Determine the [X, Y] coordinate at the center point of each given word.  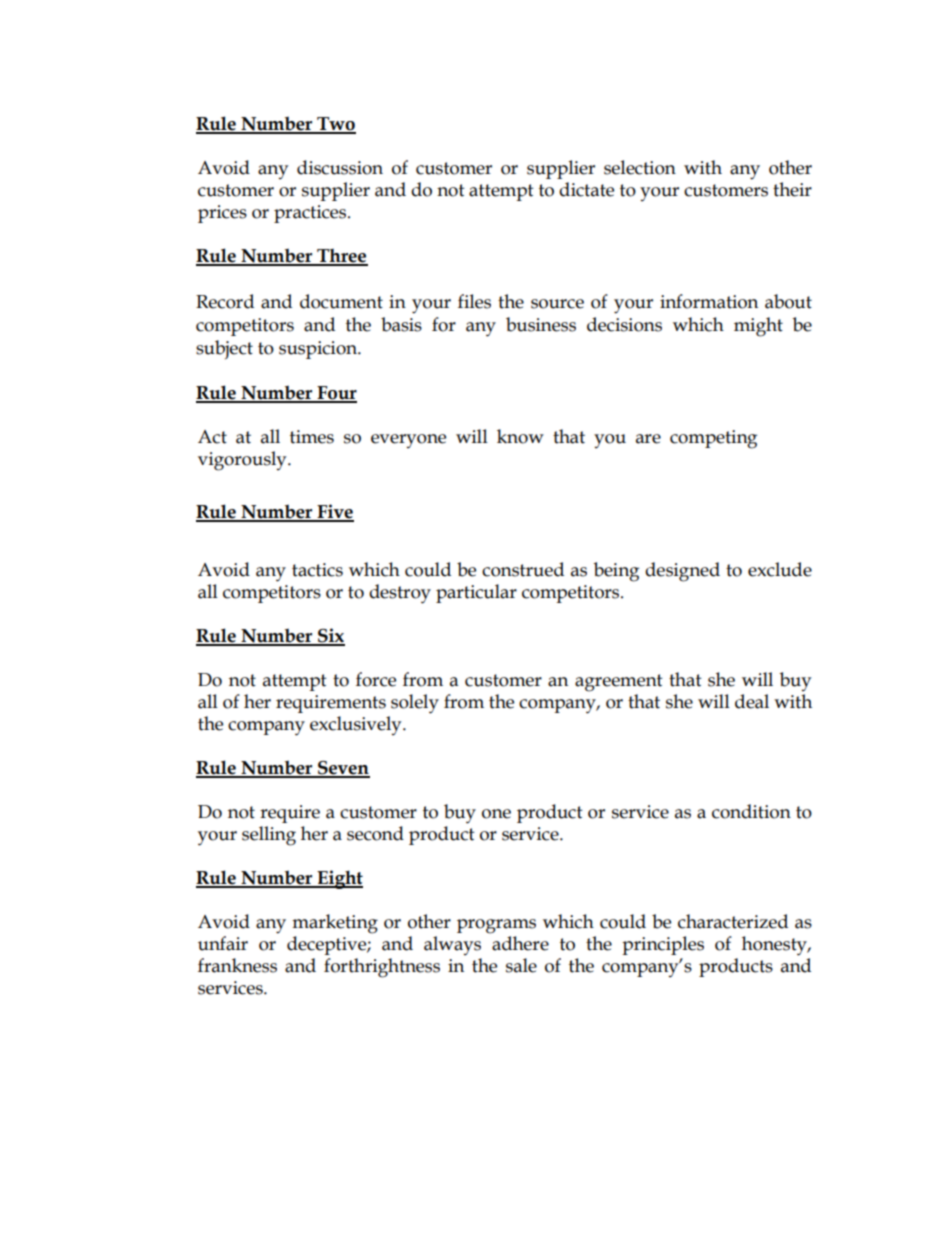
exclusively [357, 725]
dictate [586, 189]
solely [415, 704]
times [312, 437]
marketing [335, 924]
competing [713, 439]
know [520, 436]
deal [752, 701]
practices [311, 214]
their [792, 189]
